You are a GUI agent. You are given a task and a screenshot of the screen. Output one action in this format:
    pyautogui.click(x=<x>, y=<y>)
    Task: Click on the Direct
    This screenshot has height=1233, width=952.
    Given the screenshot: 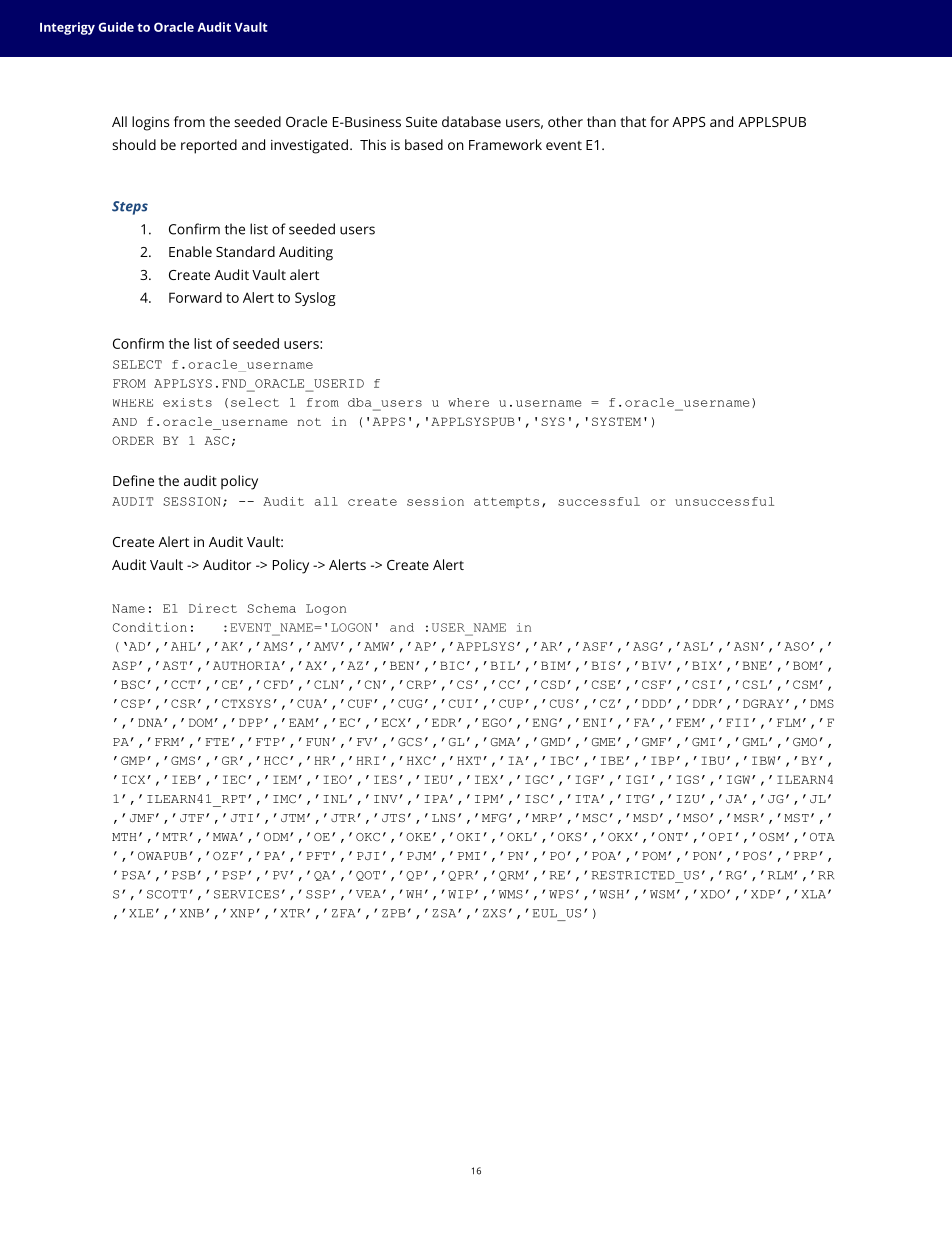 What is the action you would take?
    pyautogui.click(x=213, y=608)
